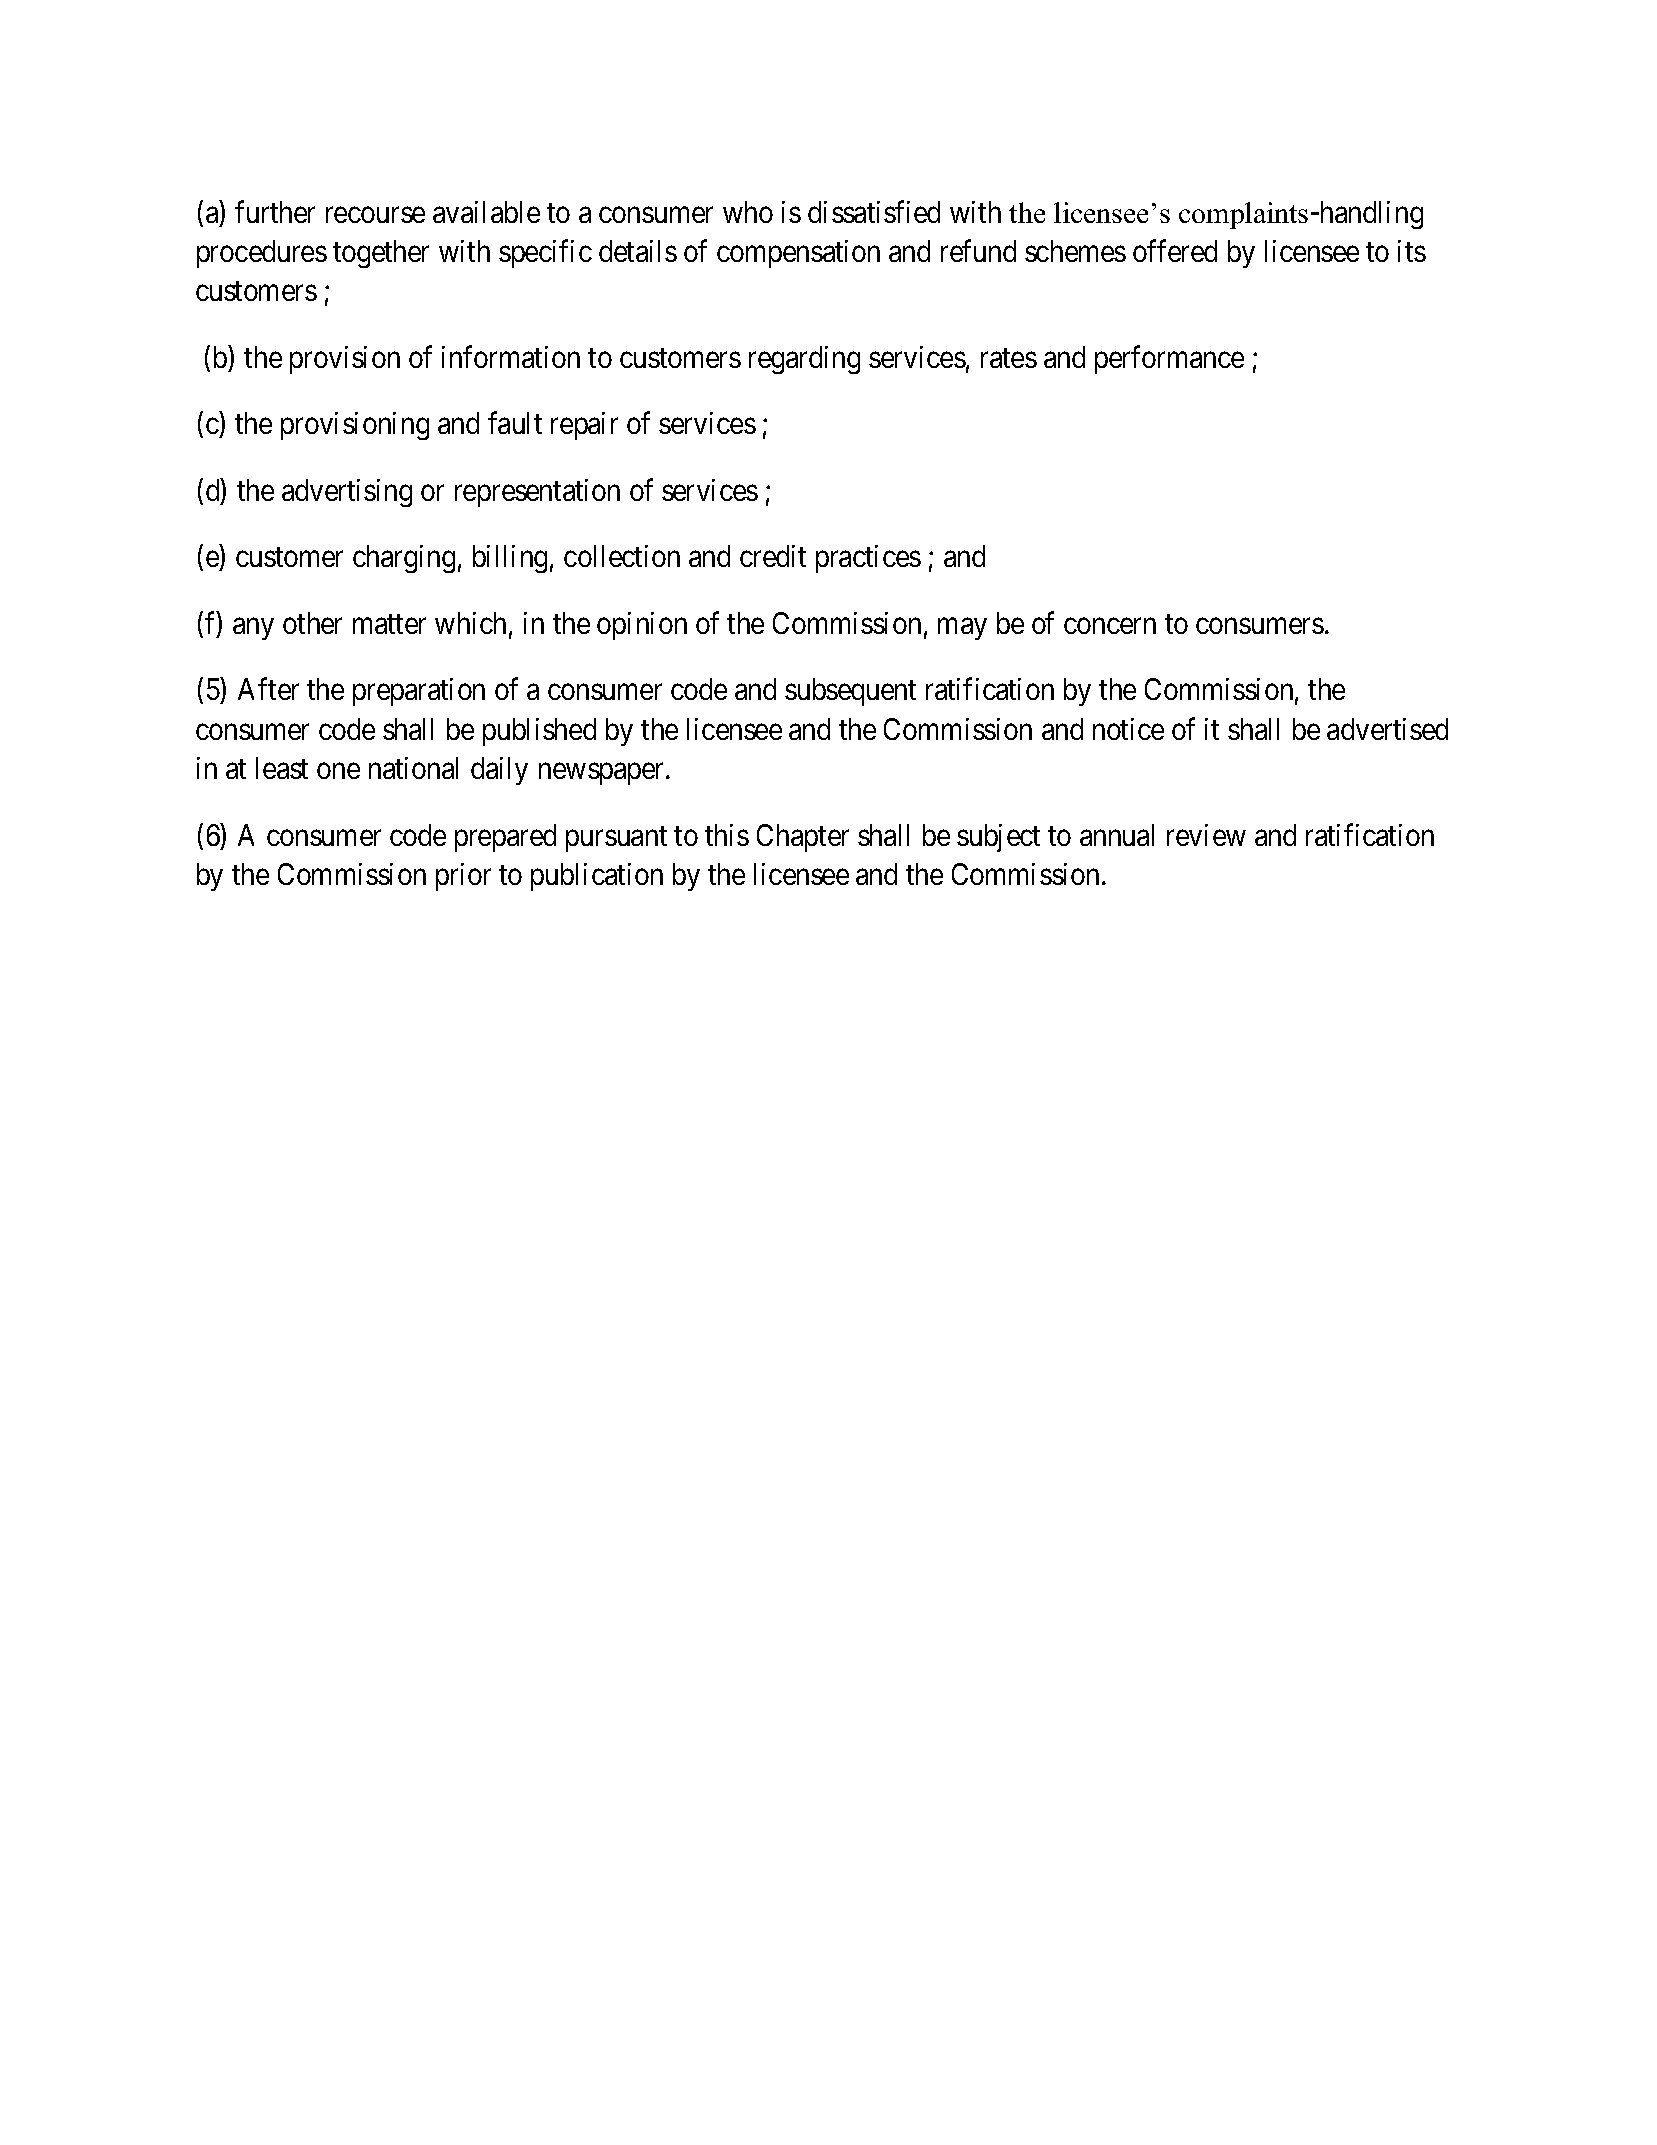 The width and height of the screenshot is (1657, 2145). I want to click on concern, so click(1110, 626).
